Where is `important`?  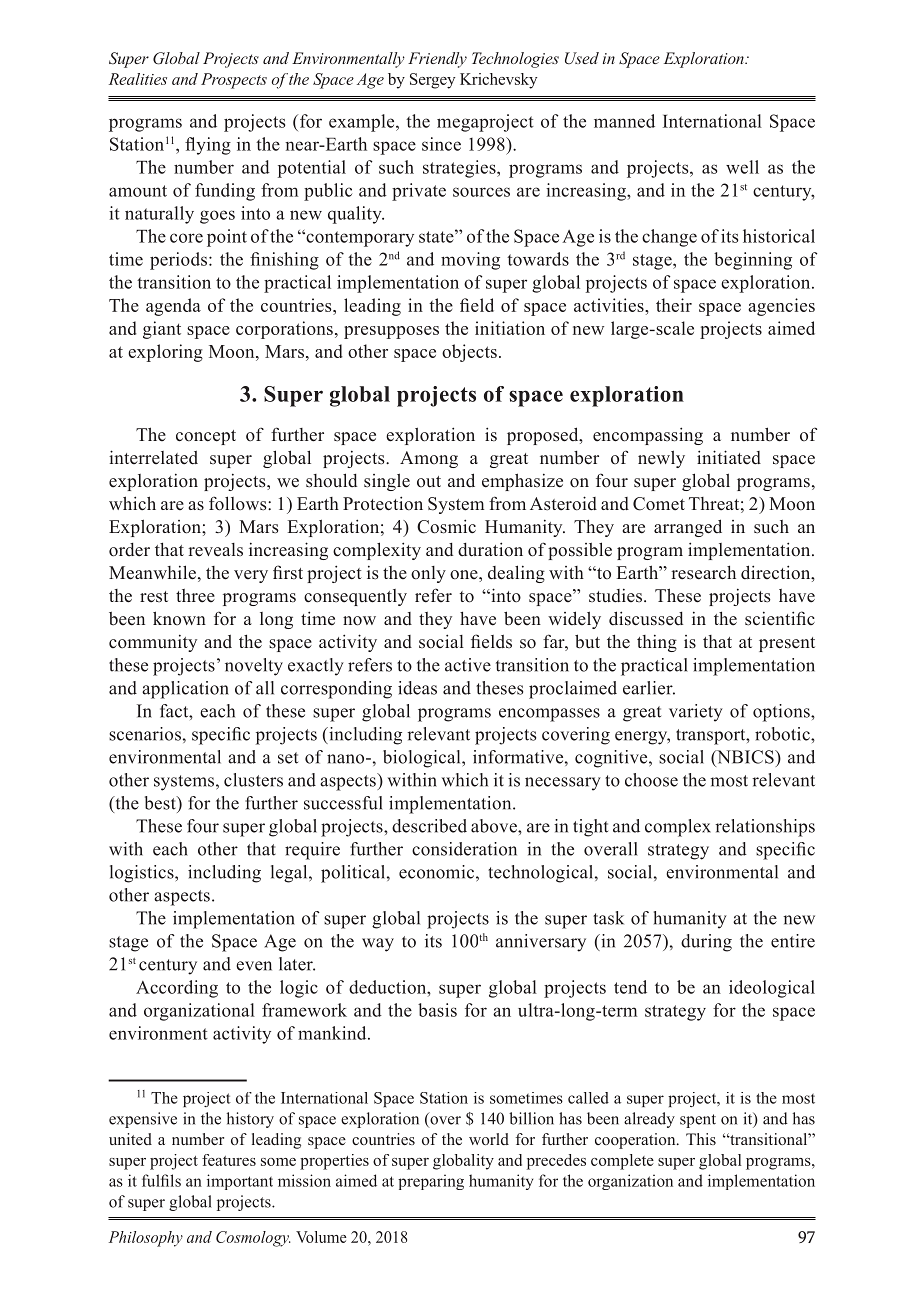
important is located at coordinates (240, 1182).
